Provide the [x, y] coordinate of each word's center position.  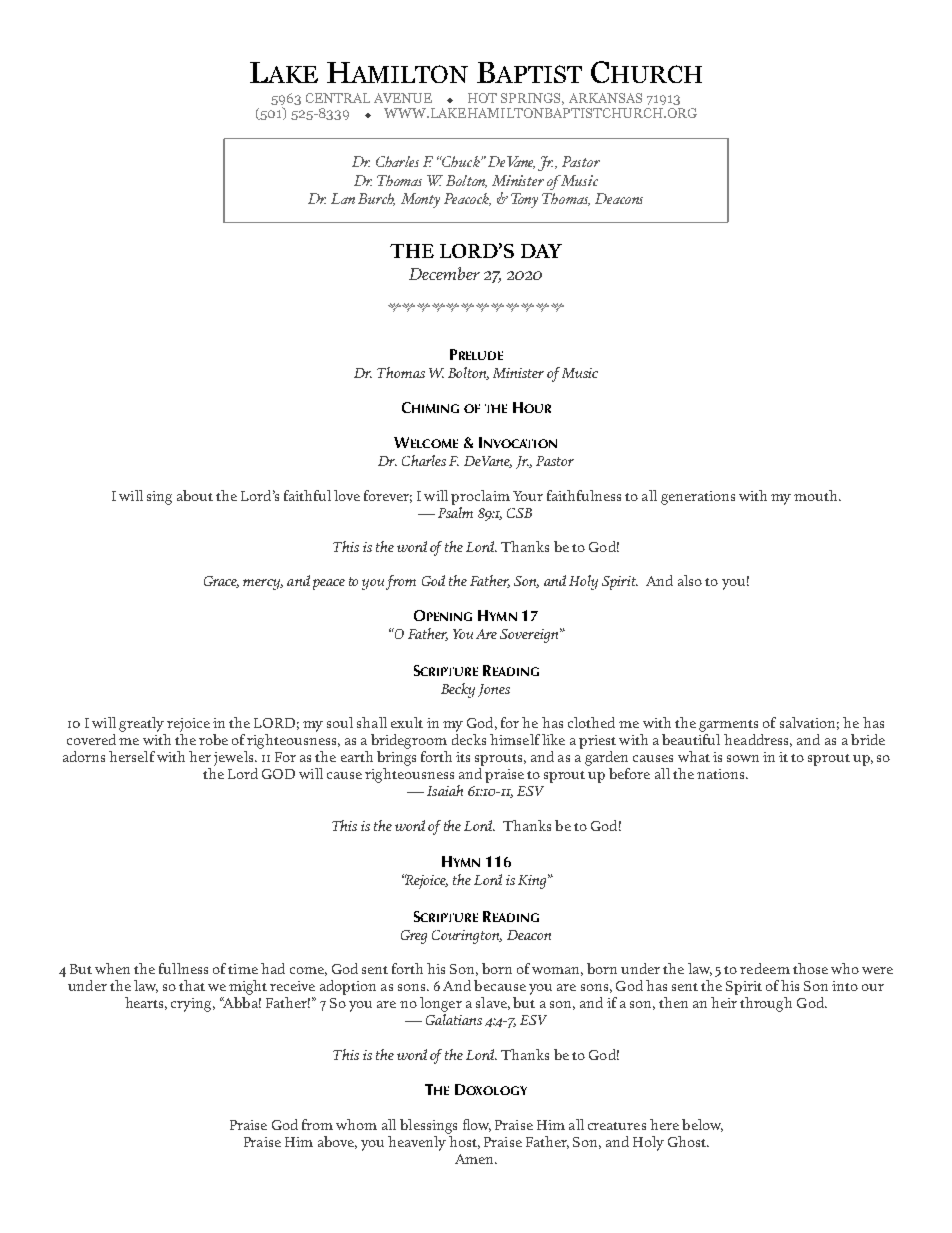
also [690, 580]
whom [356, 1124]
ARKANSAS [605, 98]
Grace [221, 582]
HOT [482, 98]
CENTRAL [338, 98]
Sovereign [530, 635]
